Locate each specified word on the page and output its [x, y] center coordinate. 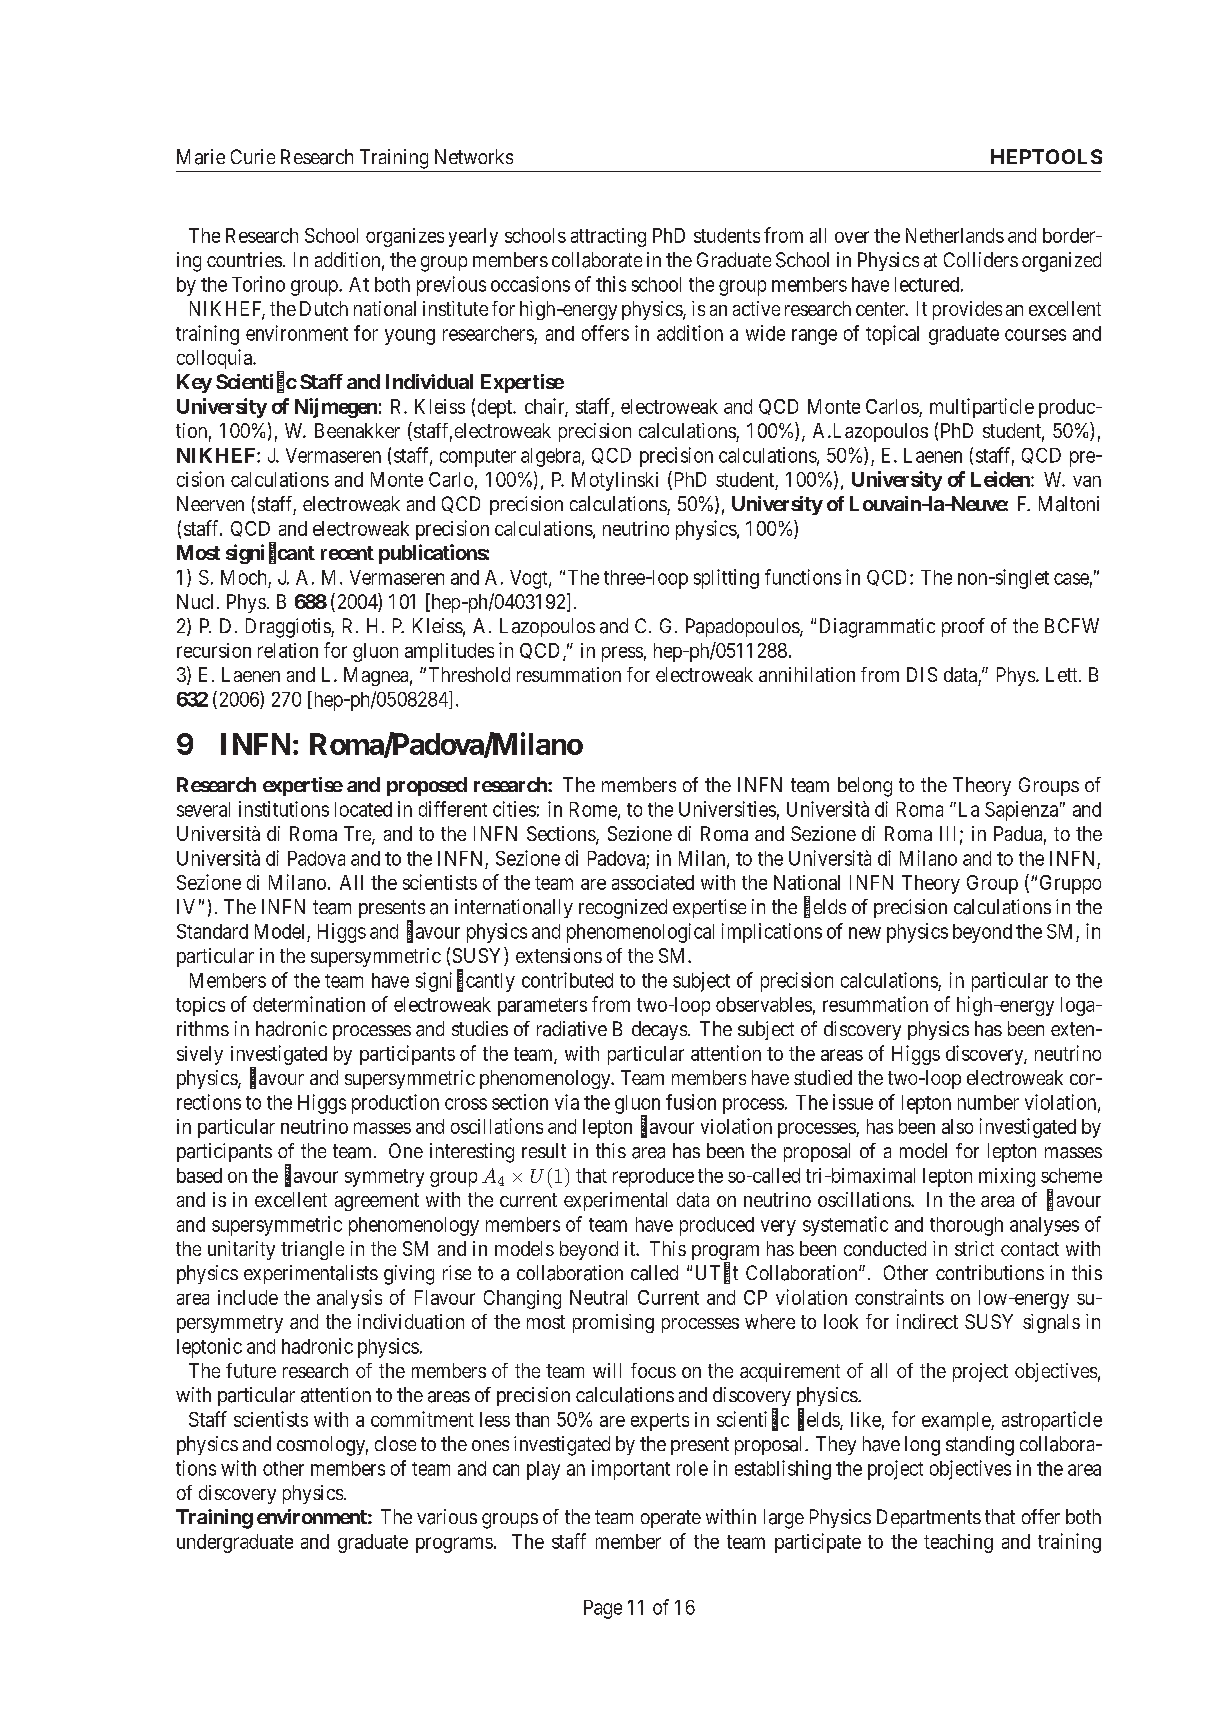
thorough [966, 1226]
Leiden [1001, 479]
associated [653, 882]
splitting [726, 579]
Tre [358, 835]
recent [347, 553]
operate [671, 1519]
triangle [312, 1250]
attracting [608, 237]
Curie [253, 156]
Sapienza [1021, 811]
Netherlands [955, 235]
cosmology [322, 1446]
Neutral [598, 1297]
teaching [958, 1543]
